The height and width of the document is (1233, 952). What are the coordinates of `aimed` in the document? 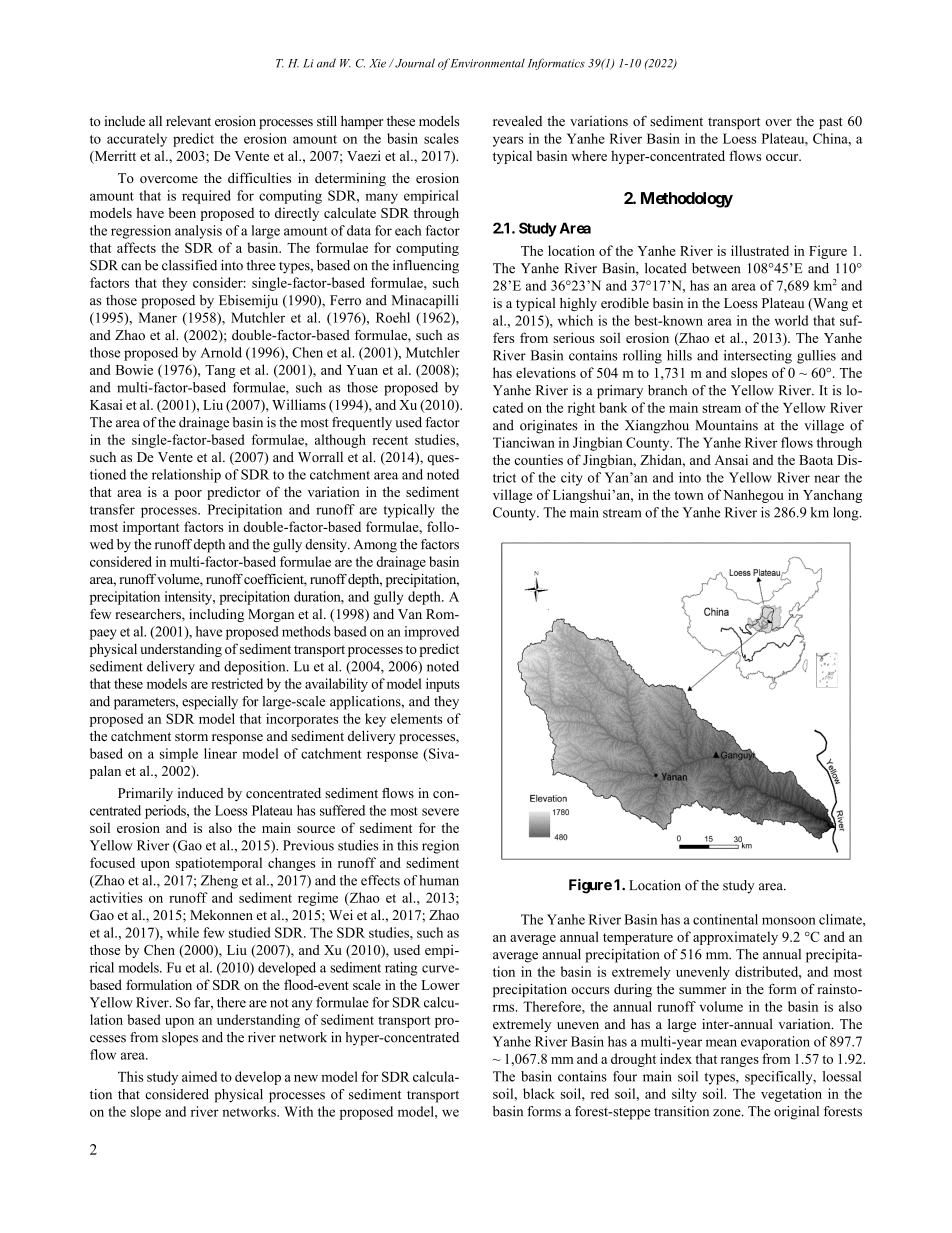 It's located at (199, 1076).
